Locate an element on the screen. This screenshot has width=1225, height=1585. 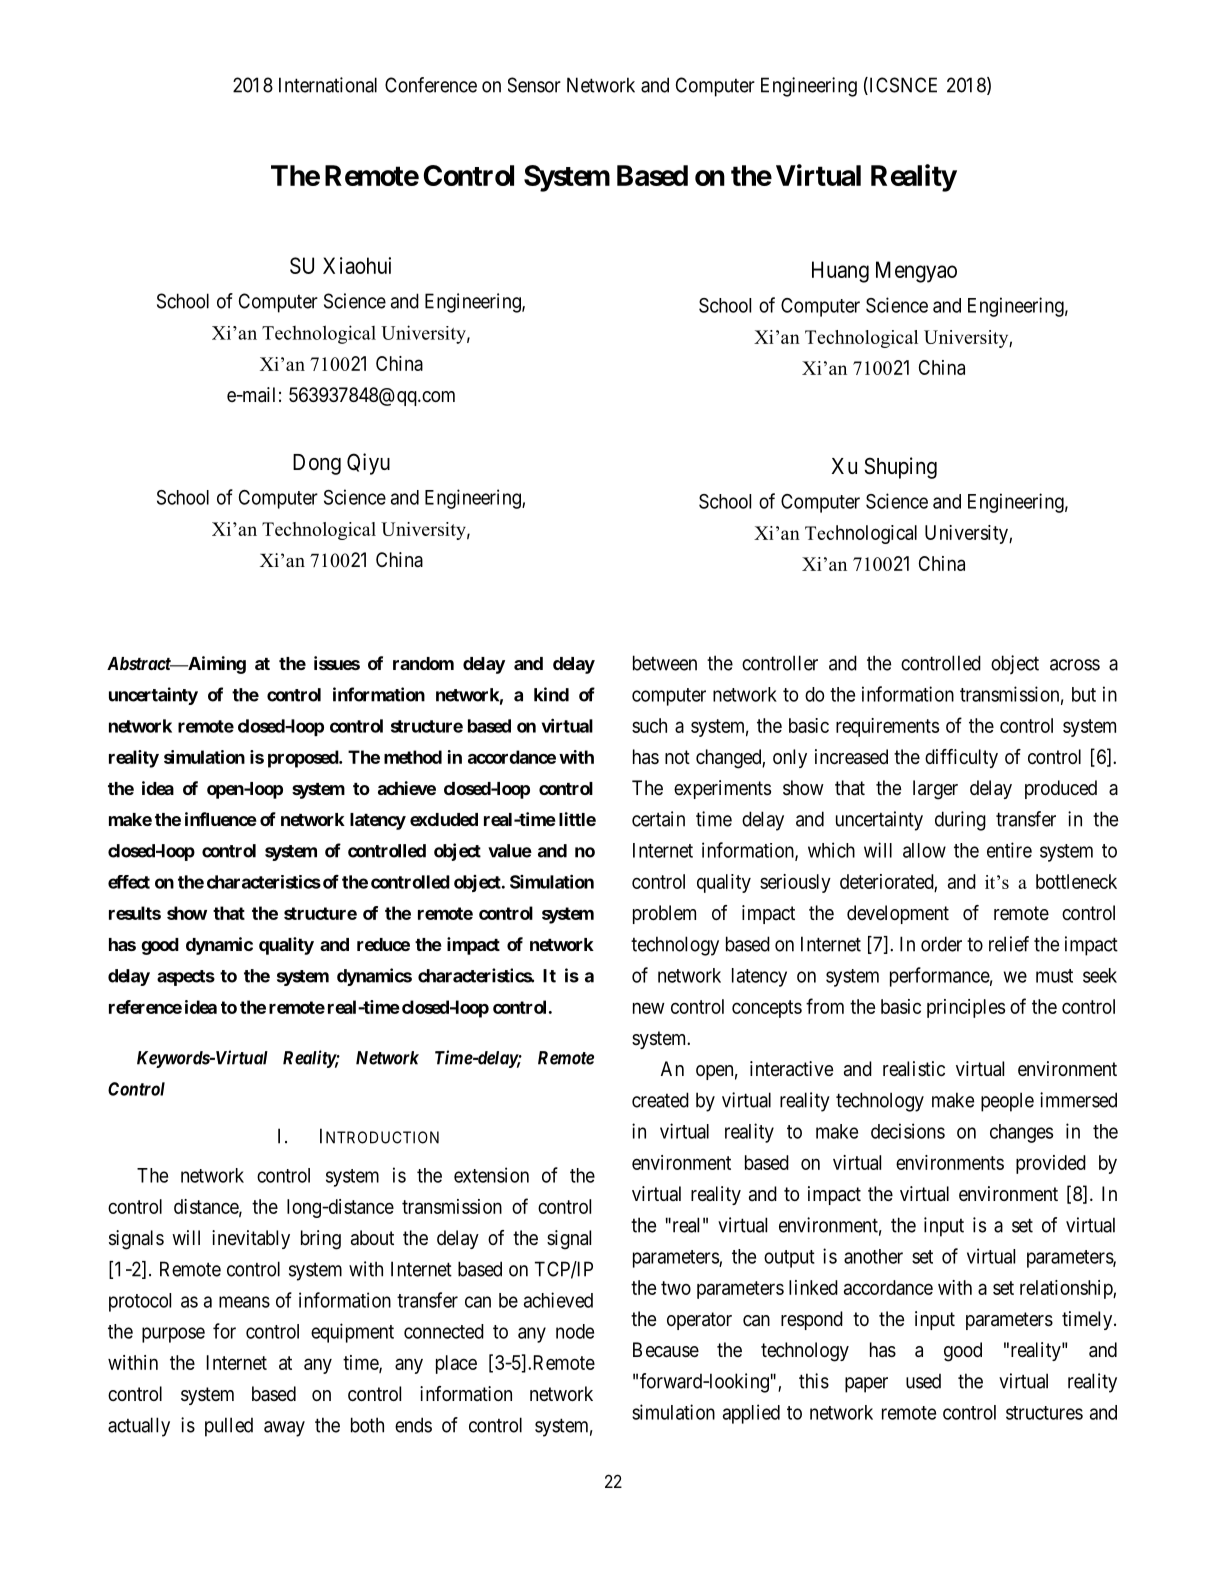
but is located at coordinates (1084, 694).
